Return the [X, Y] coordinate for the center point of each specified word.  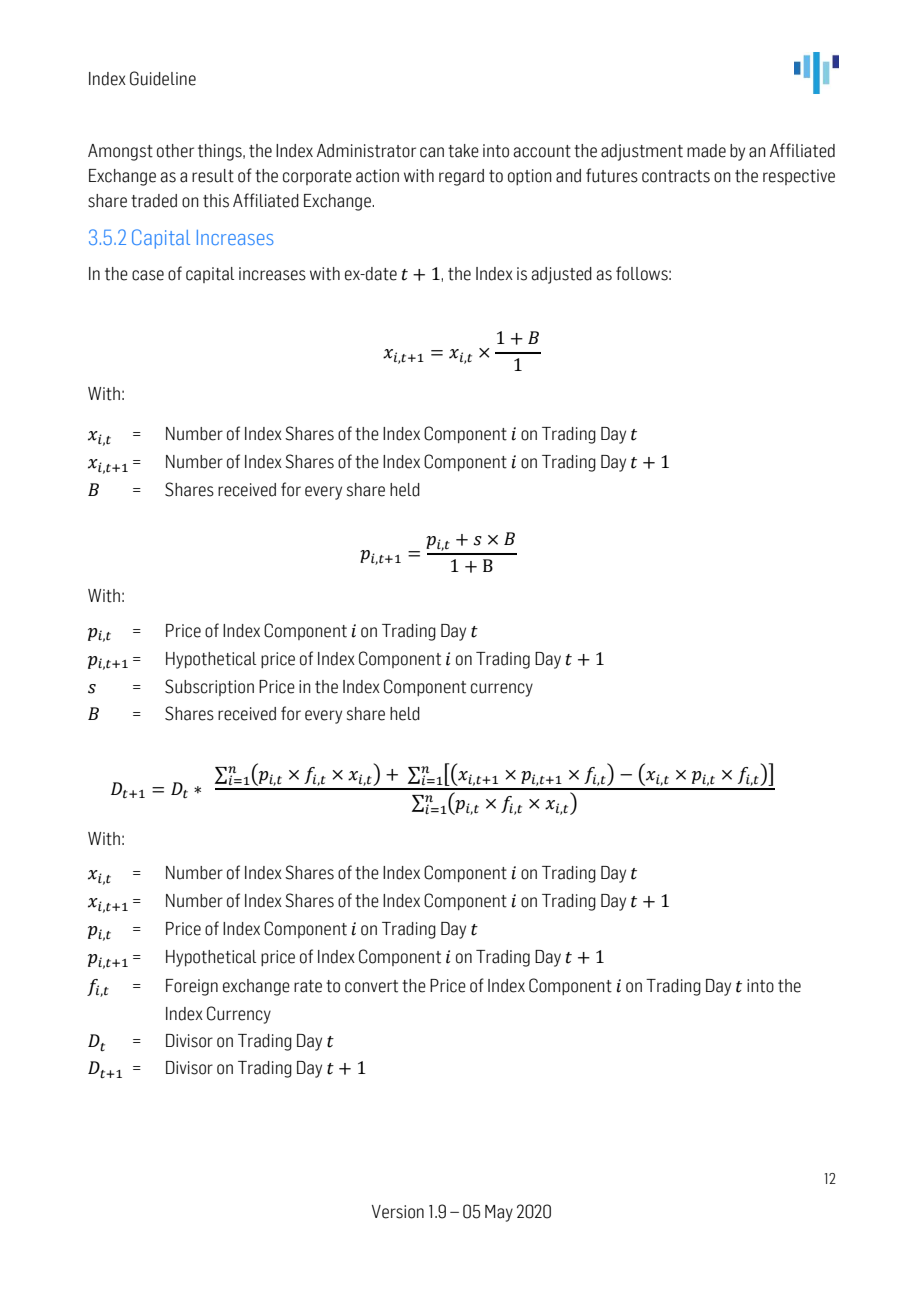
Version [398, 1212]
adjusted [561, 275]
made [706, 151]
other [175, 151]
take [463, 151]
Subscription [209, 687]
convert [371, 986]
